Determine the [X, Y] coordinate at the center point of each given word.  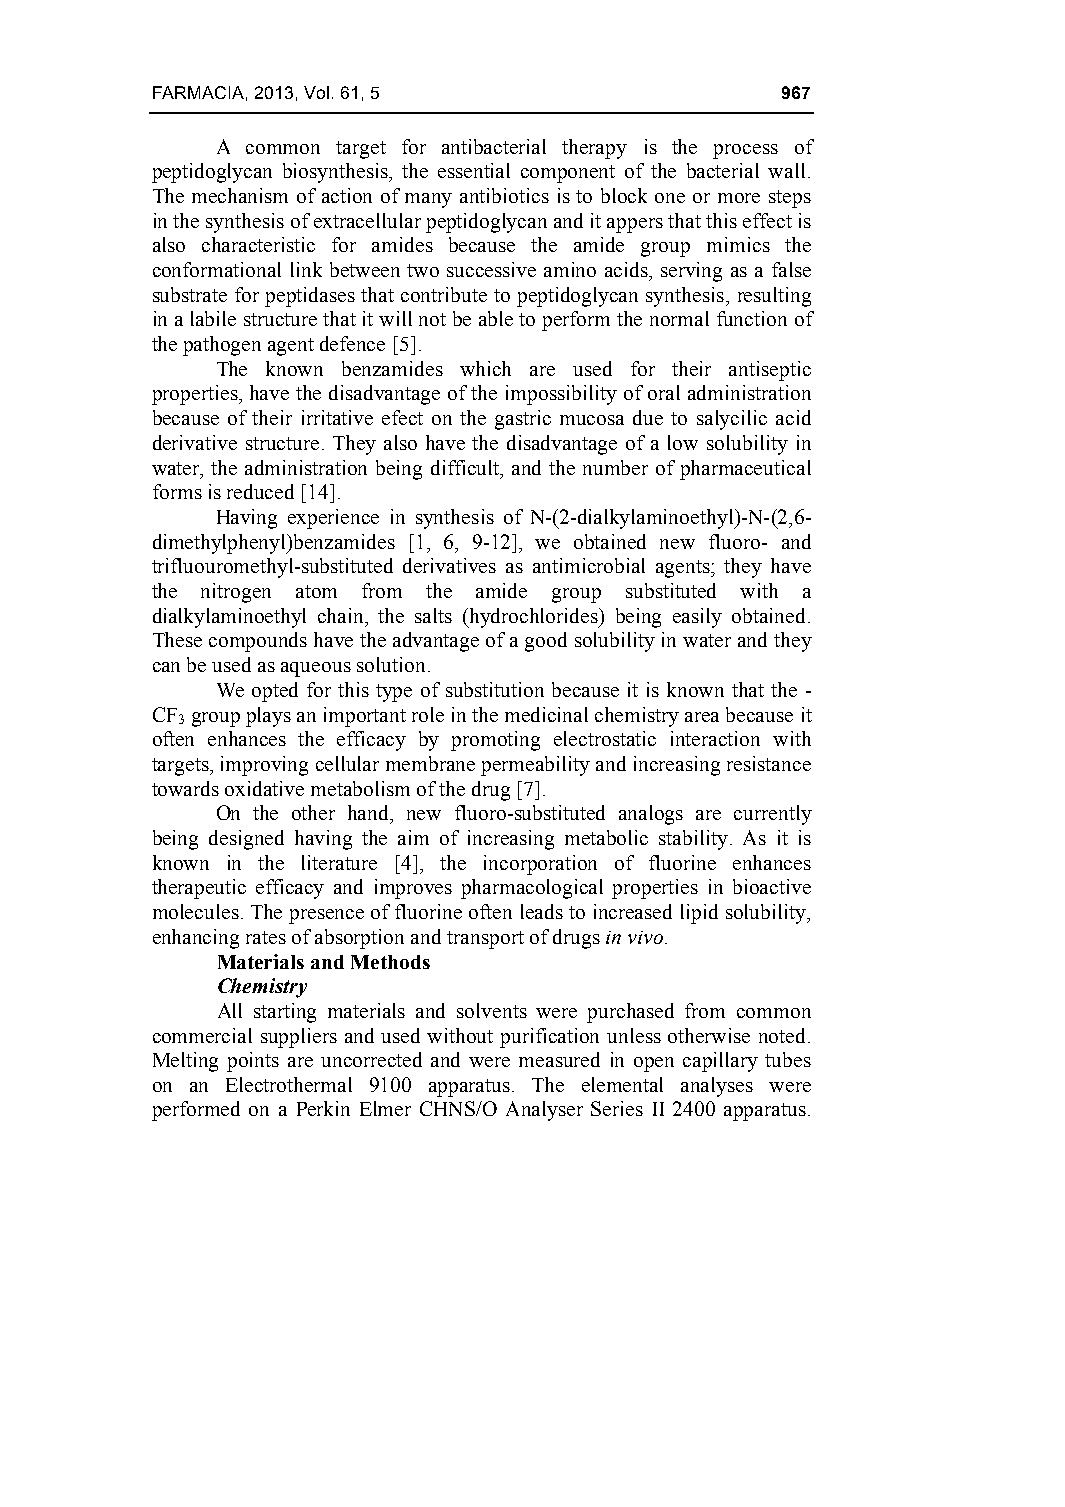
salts [433, 615]
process [745, 151]
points [253, 1062]
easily [697, 618]
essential [474, 170]
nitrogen [236, 593]
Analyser [544, 1111]
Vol [316, 92]
